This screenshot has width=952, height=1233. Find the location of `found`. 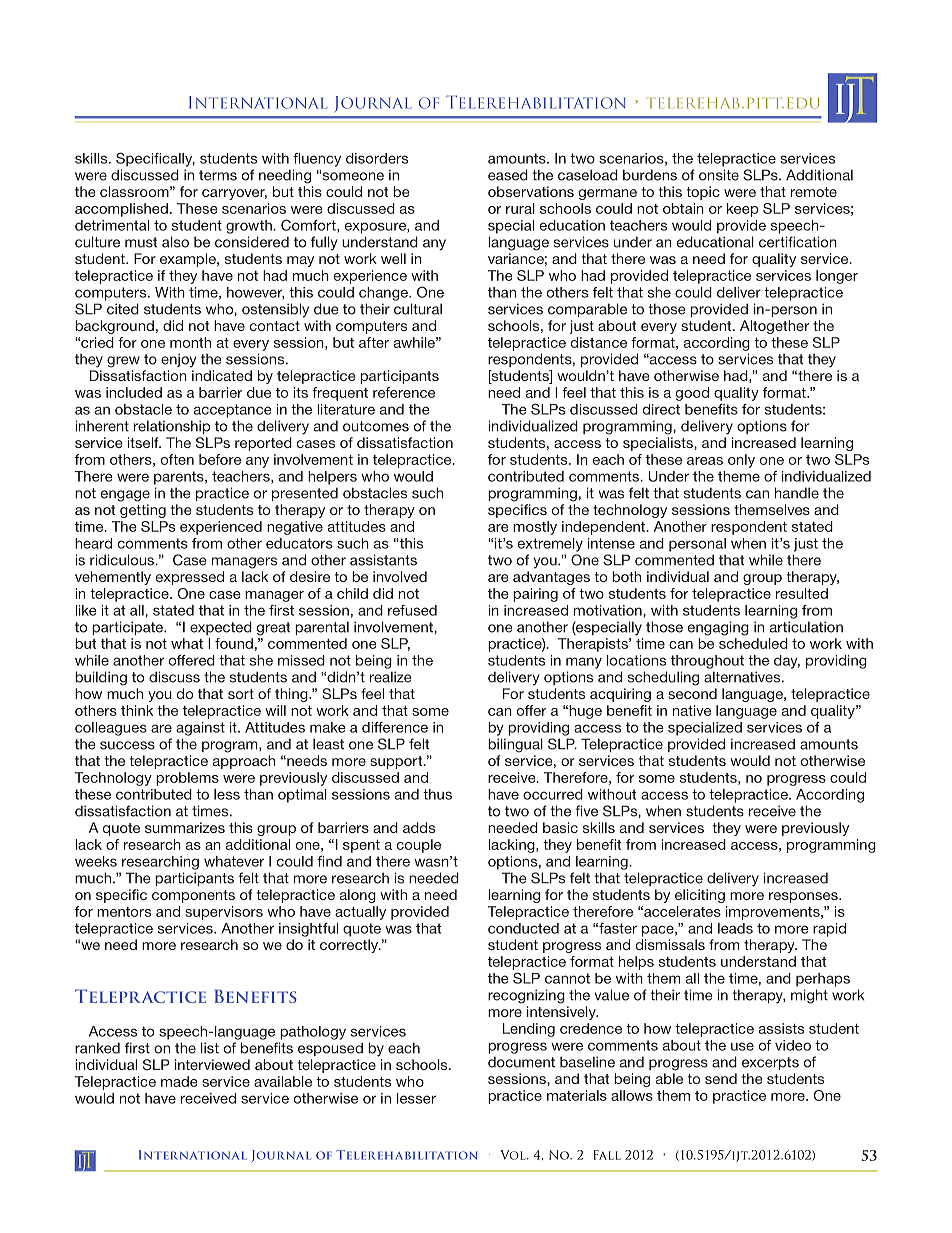

found is located at coordinates (234, 643).
